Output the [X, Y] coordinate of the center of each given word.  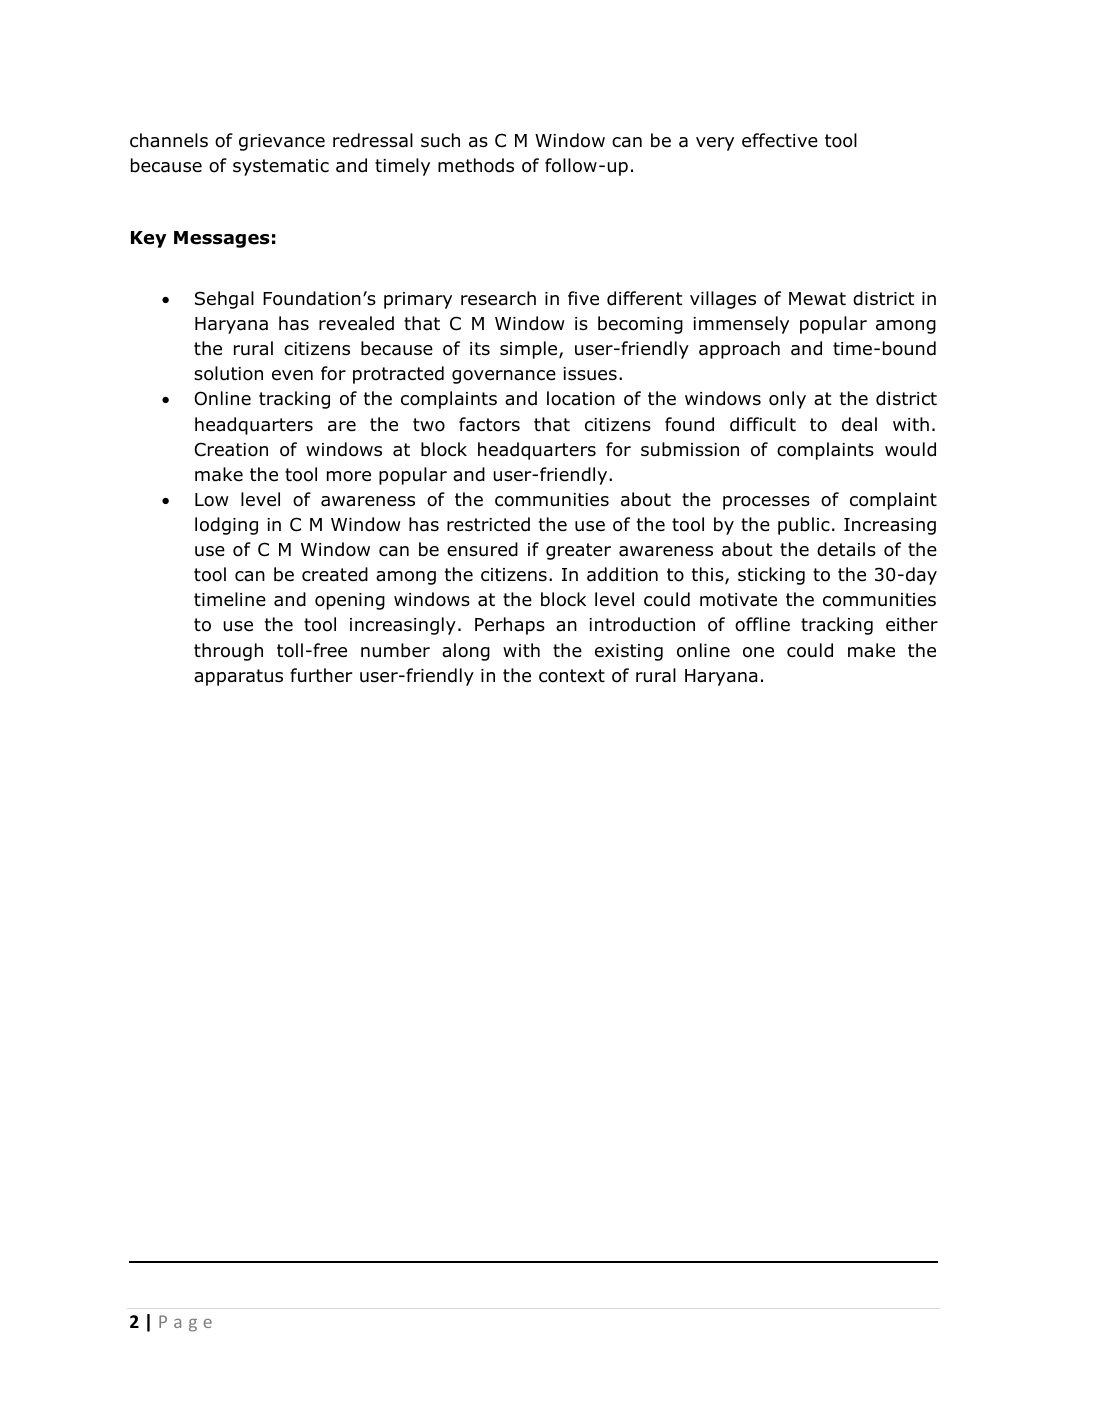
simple [530, 350]
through [228, 652]
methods [476, 165]
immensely [741, 325]
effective [780, 140]
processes [766, 503]
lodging [226, 526]
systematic [281, 167]
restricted [488, 524]
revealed [356, 323]
